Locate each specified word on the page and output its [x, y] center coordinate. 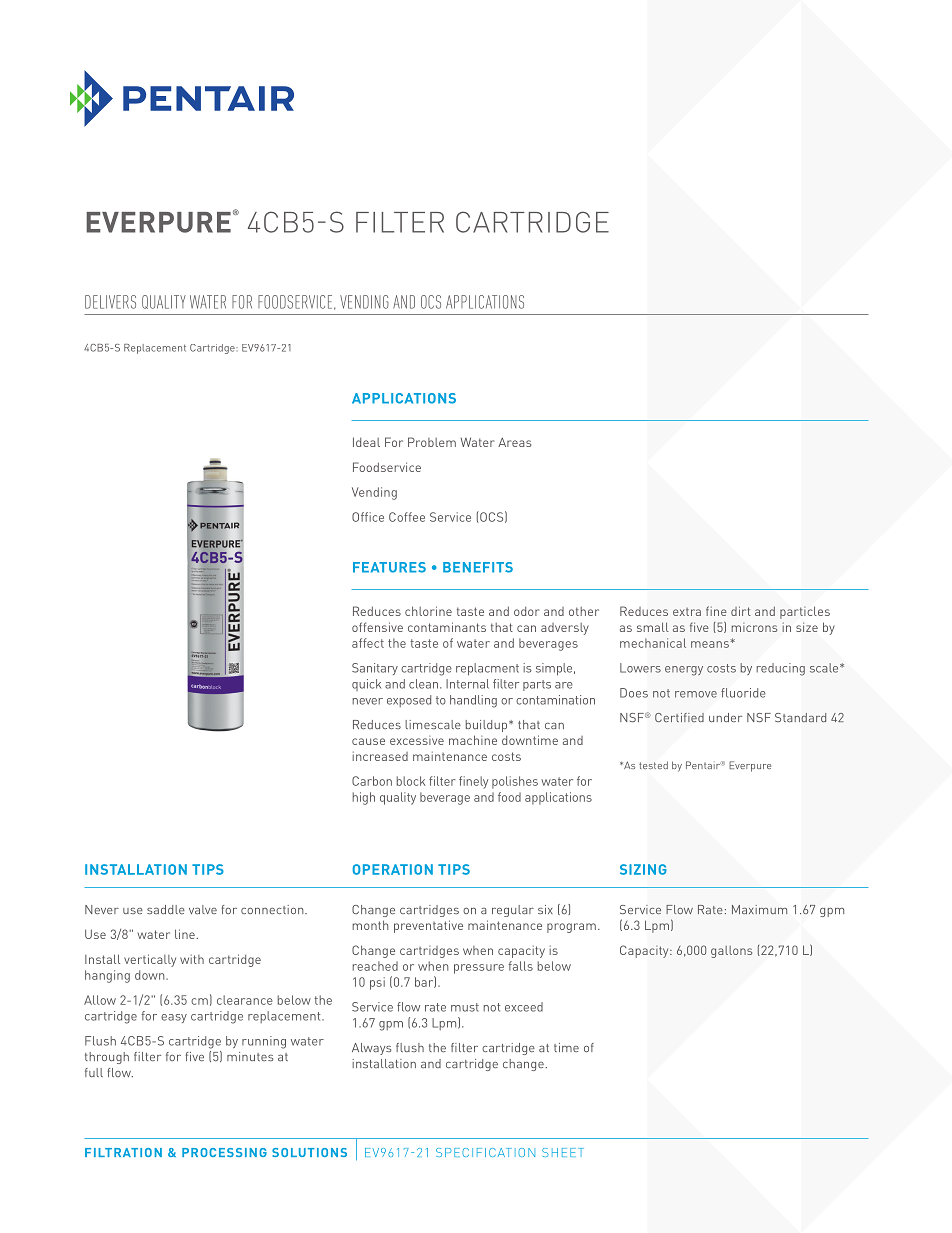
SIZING [643, 869]
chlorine [428, 611]
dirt [741, 611]
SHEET [563, 1152]
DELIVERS [110, 302]
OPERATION [393, 869]
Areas [514, 442]
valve [203, 909]
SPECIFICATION [485, 1152]
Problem [432, 442]
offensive [377, 627]
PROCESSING [224, 1152]
